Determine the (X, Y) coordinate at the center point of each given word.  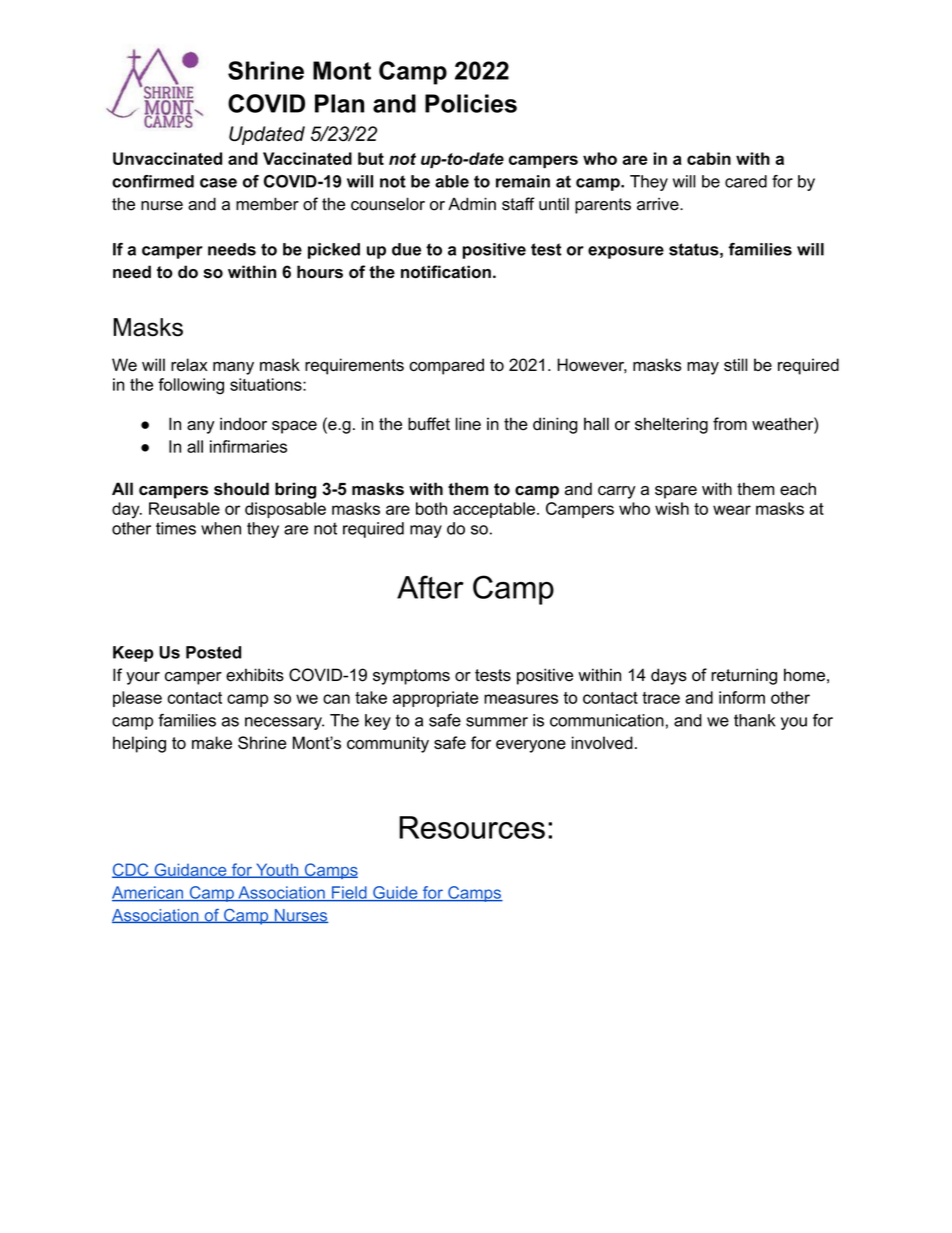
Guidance (190, 870)
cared (746, 181)
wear (732, 510)
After (430, 587)
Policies (471, 103)
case (218, 183)
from (730, 424)
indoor (243, 424)
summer (497, 722)
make (212, 742)
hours (320, 272)
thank (754, 720)
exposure (626, 252)
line (468, 424)
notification (446, 272)
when (221, 528)
